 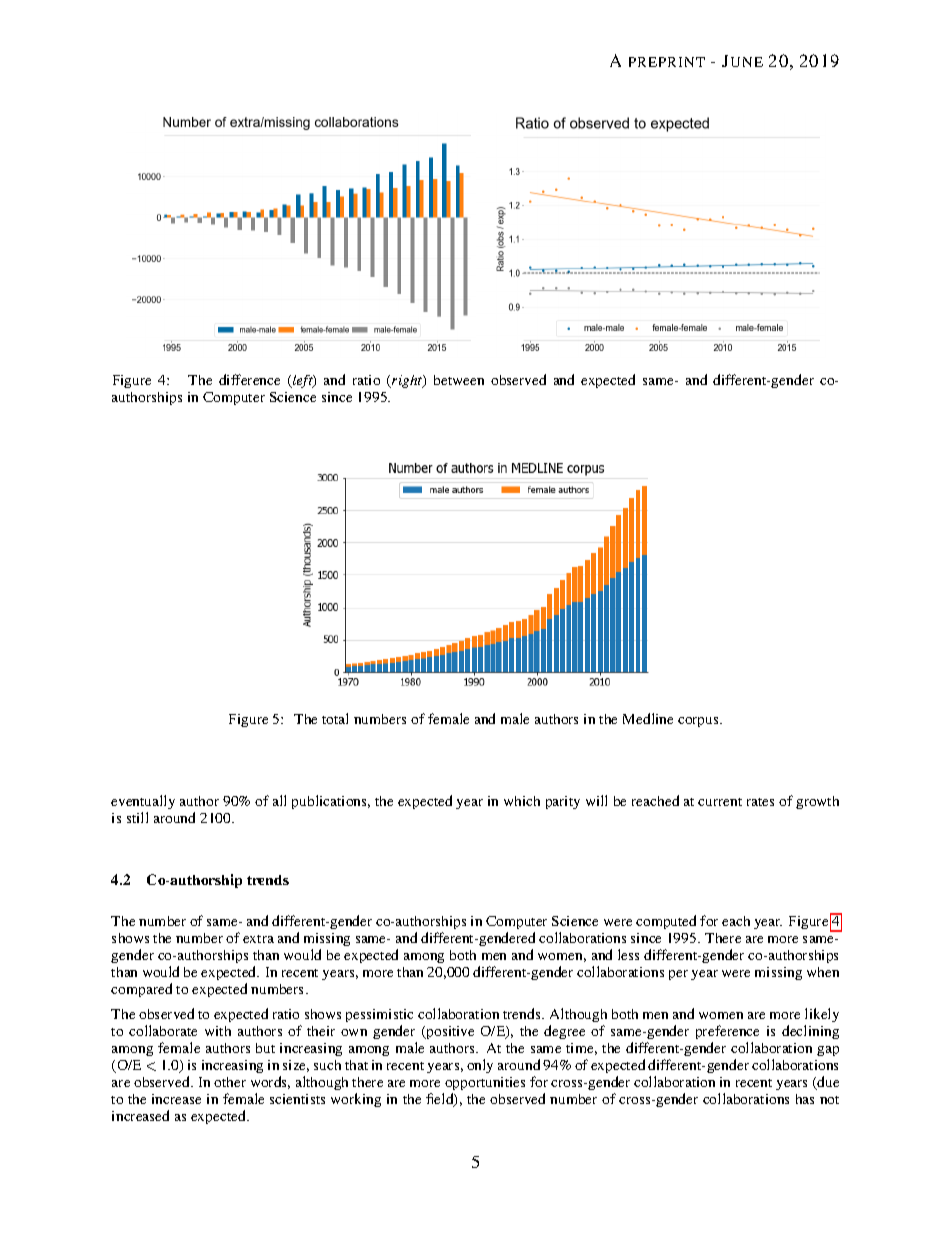 What do you see at coordinates (563, 802) in the screenshot?
I see `parity` at bounding box center [563, 802].
